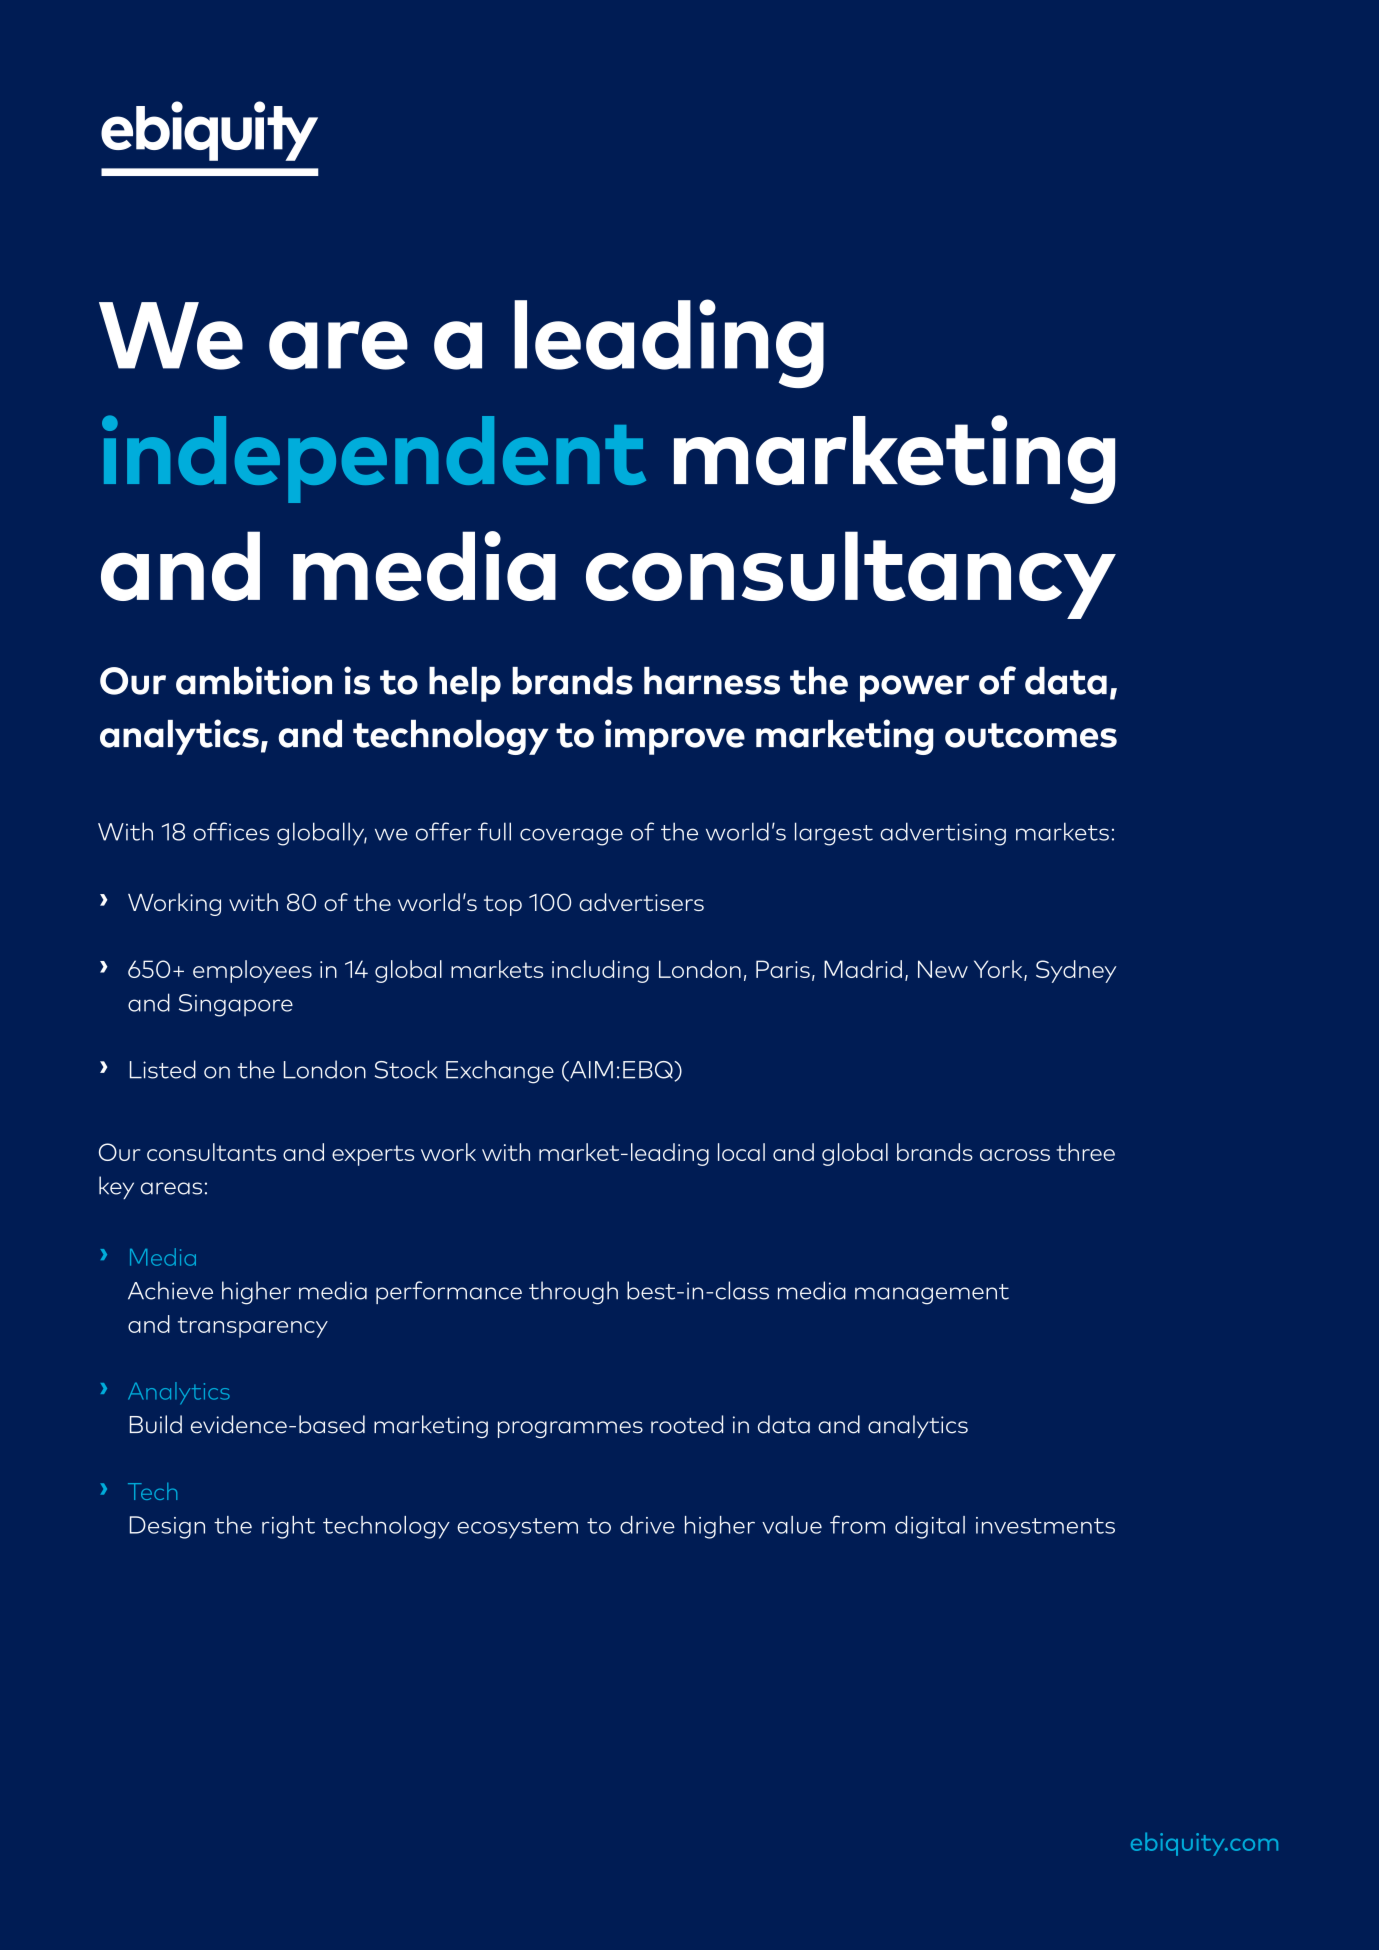 This screenshot has height=1950, width=1379. What do you see at coordinates (851, 575) in the screenshot?
I see `consultancy` at bounding box center [851, 575].
